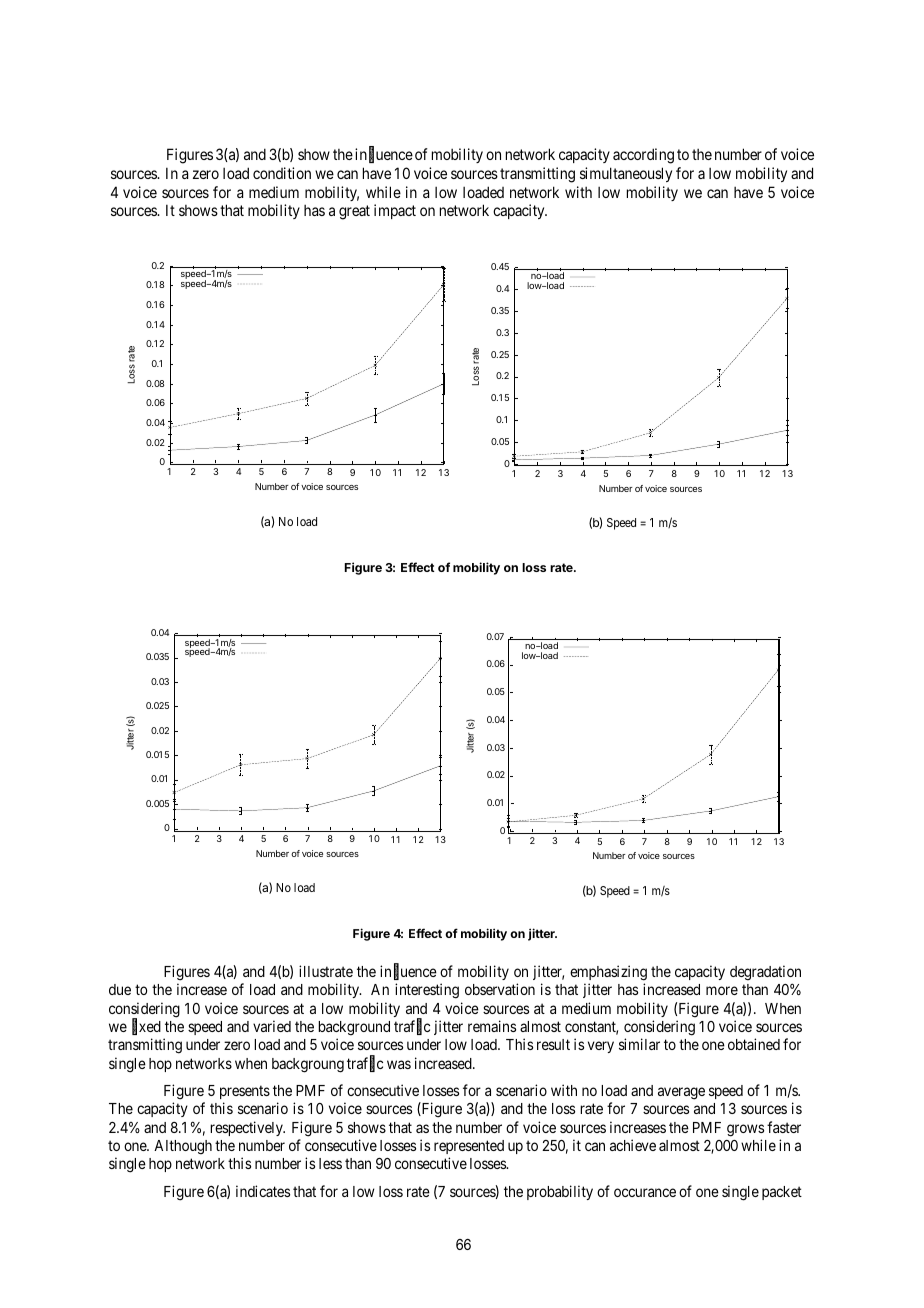 Image resolution: width=924 pixels, height=1308 pixels. I want to click on simultaneously, so click(626, 174).
